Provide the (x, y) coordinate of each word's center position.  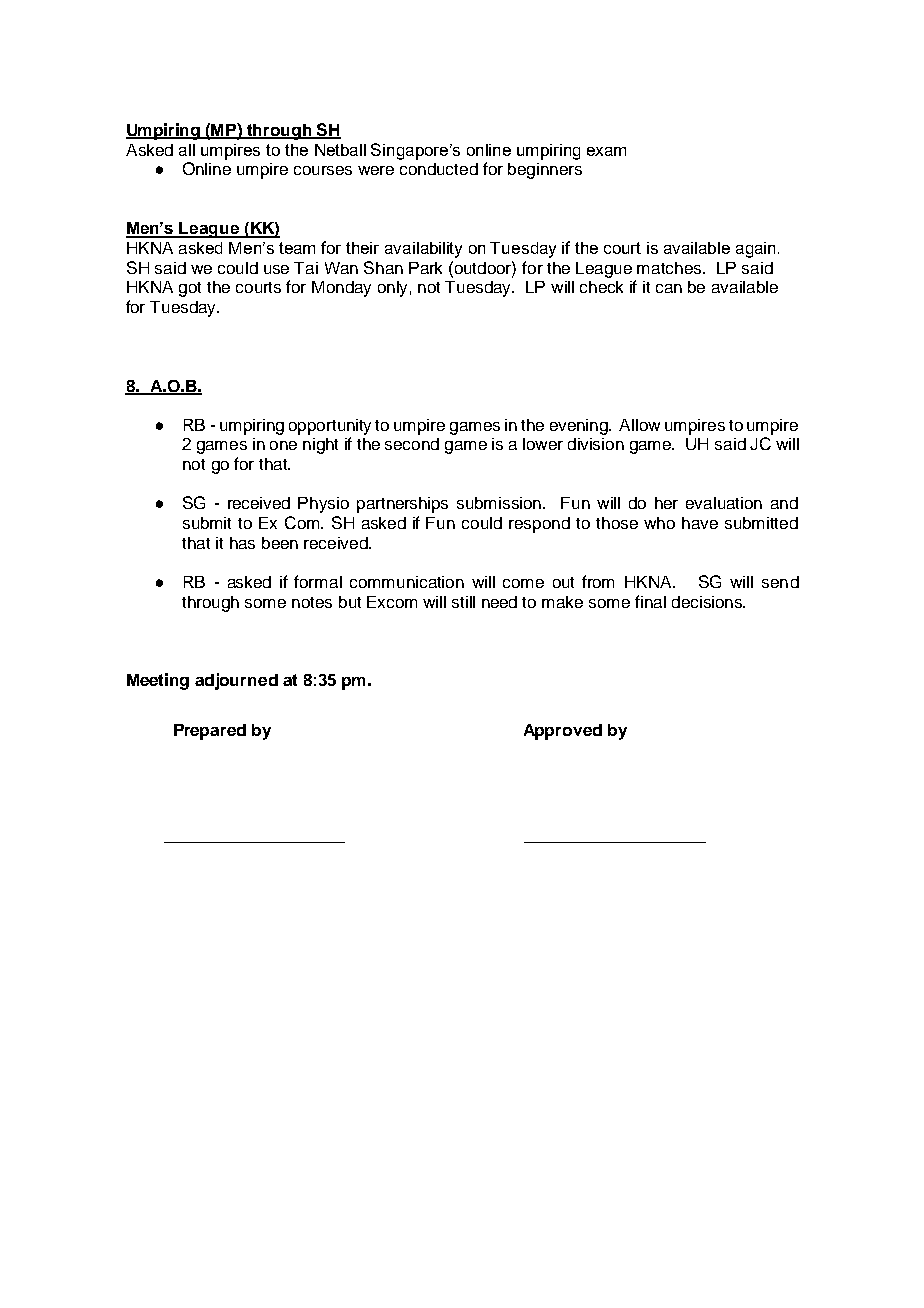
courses (323, 170)
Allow (639, 425)
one (283, 445)
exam (606, 151)
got (190, 289)
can (669, 288)
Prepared (210, 732)
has (242, 543)
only (392, 289)
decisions (708, 602)
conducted (439, 169)
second (412, 444)
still (463, 602)
